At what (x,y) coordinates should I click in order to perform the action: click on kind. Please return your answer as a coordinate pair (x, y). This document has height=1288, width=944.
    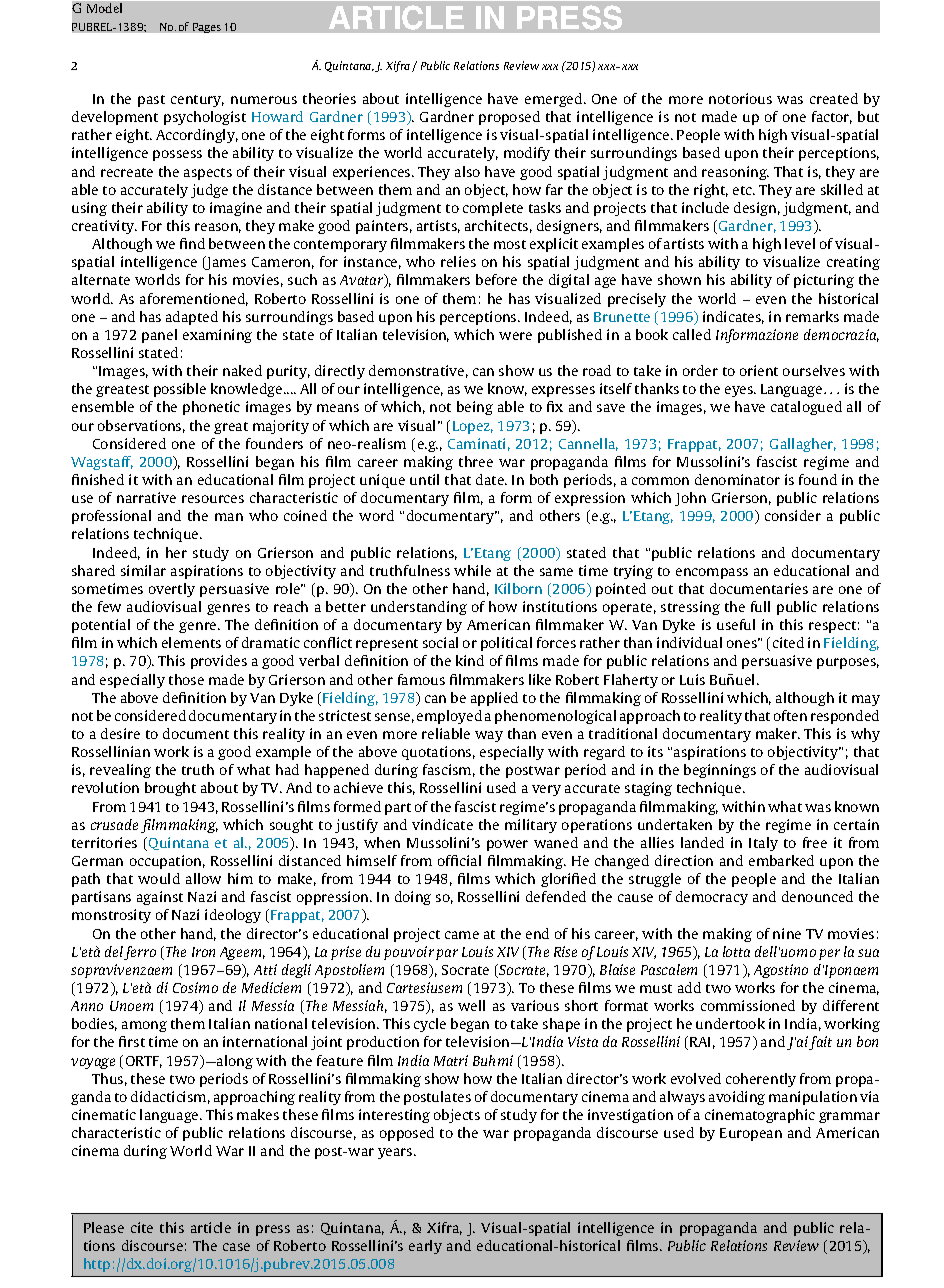
    Looking at the image, I should click on (470, 660).
